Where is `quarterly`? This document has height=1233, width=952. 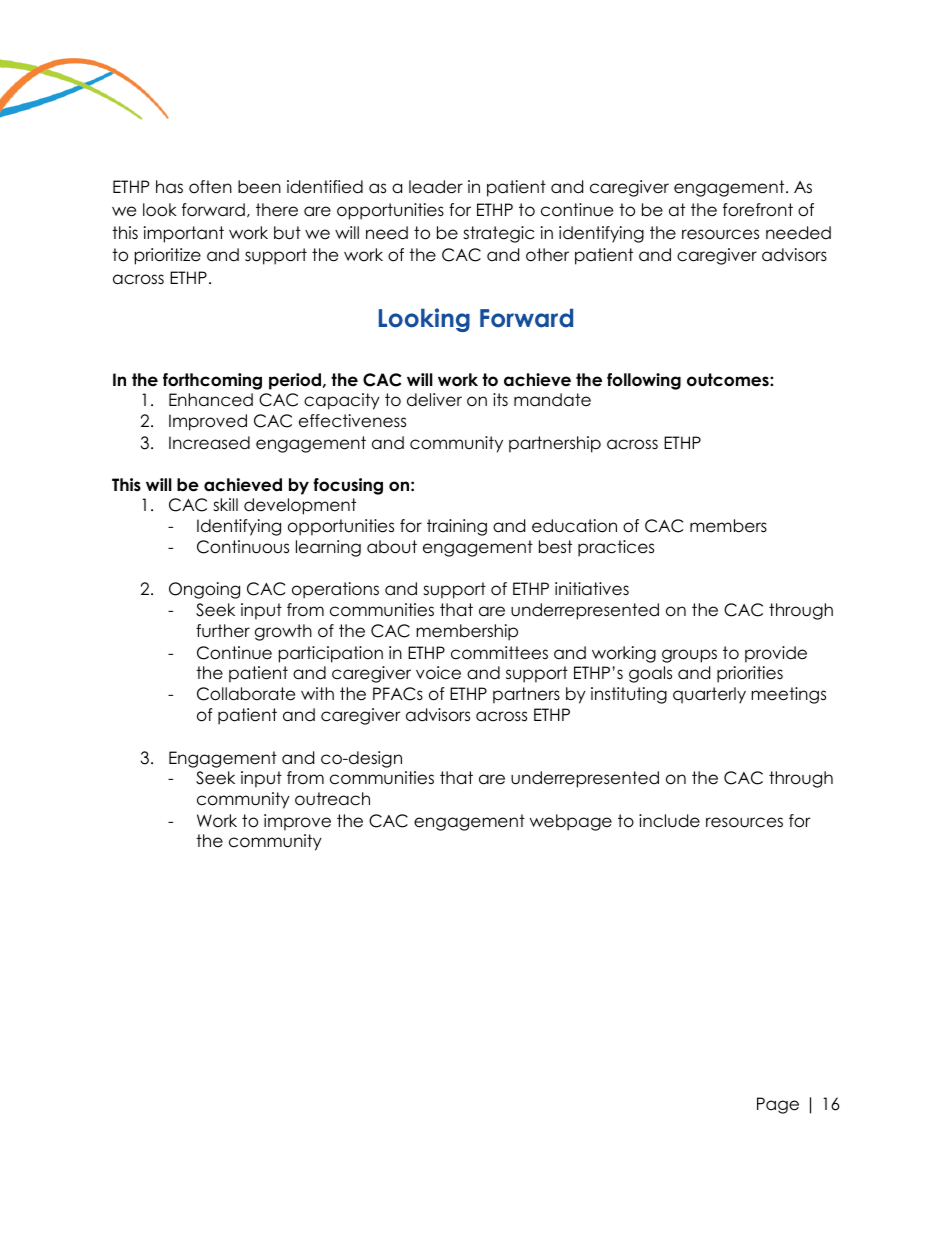 quarterly is located at coordinates (709, 695).
